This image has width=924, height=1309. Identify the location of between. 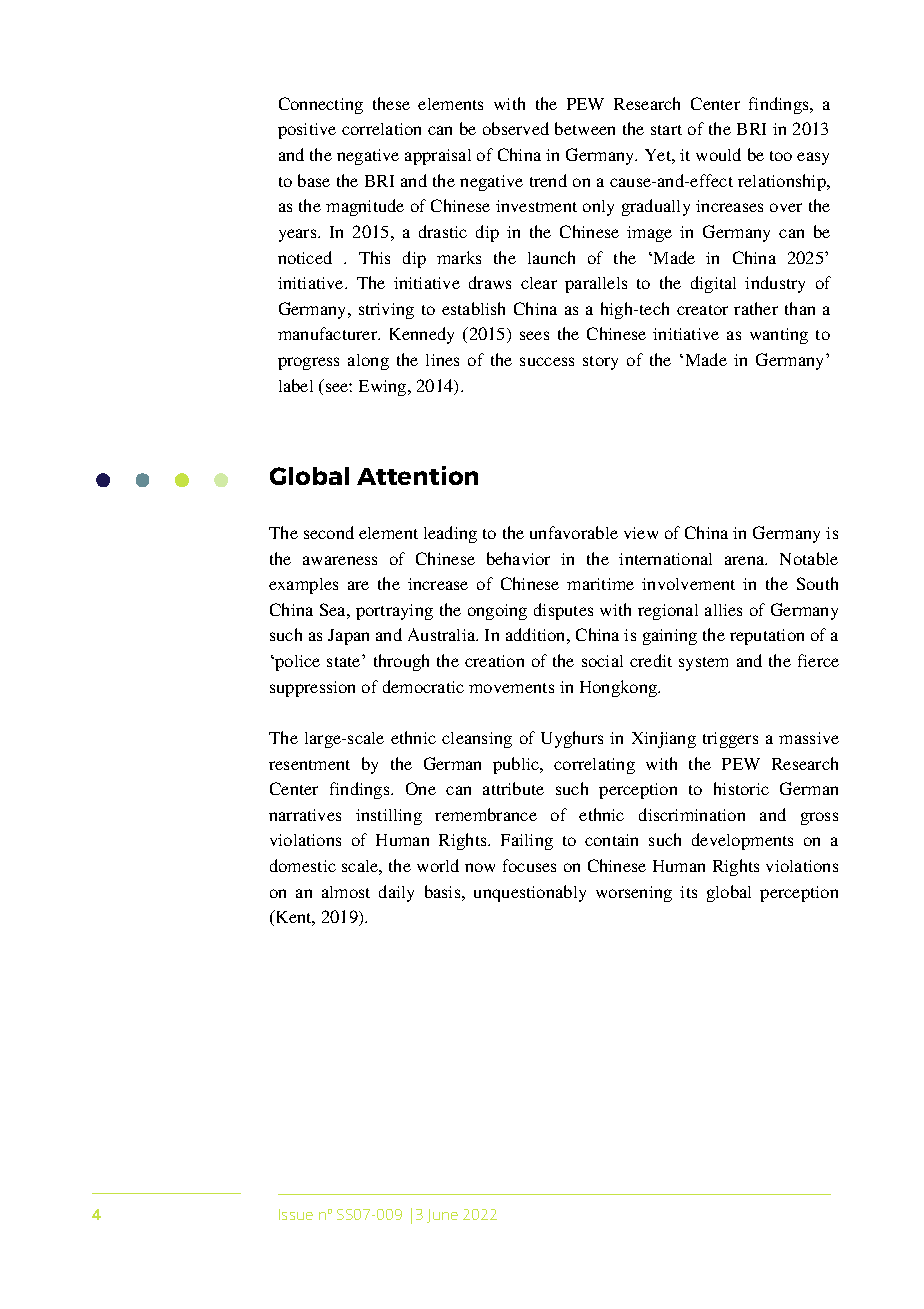
(585, 128).
